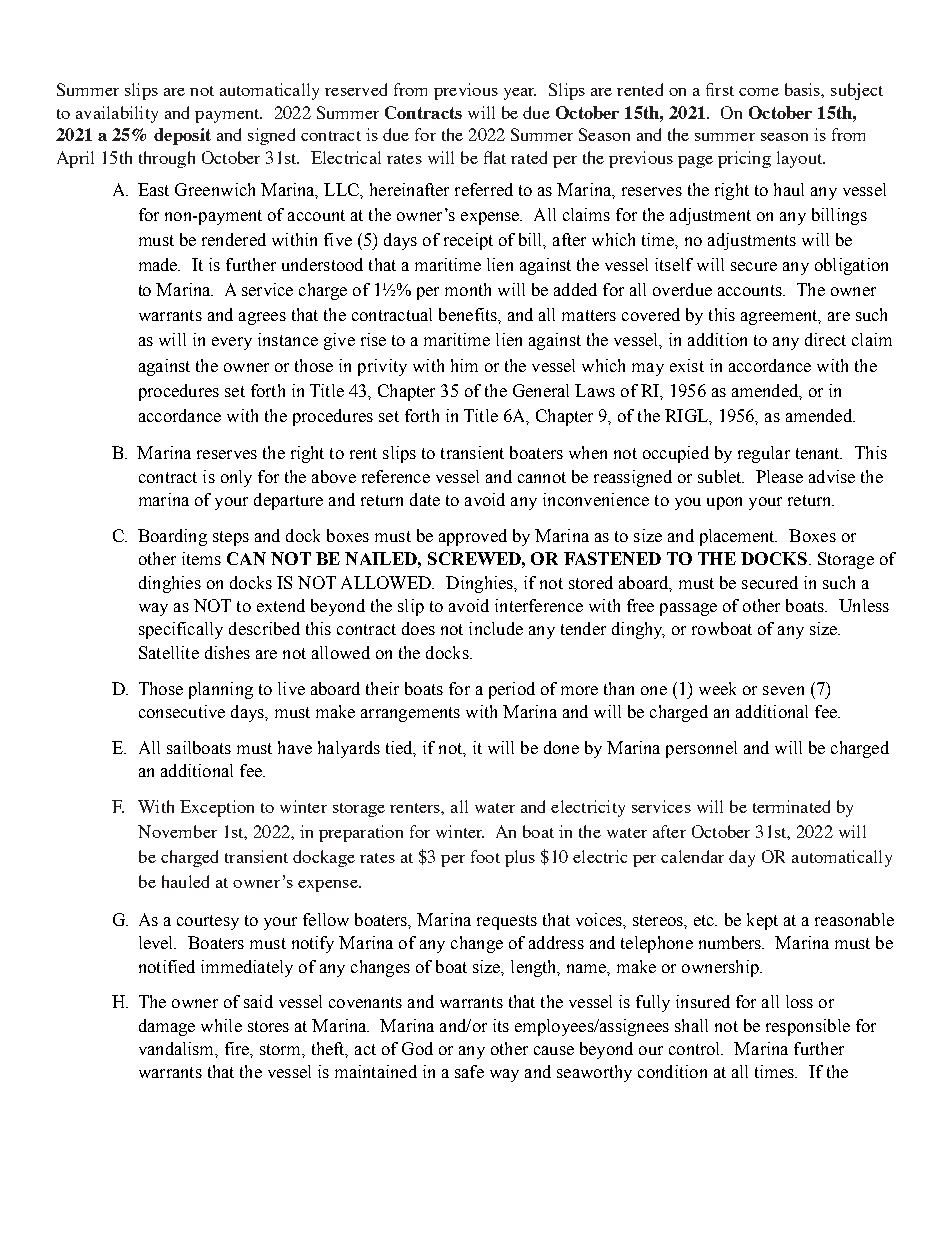  Describe the element at coordinates (762, 921) in the screenshot. I see `kept` at that location.
